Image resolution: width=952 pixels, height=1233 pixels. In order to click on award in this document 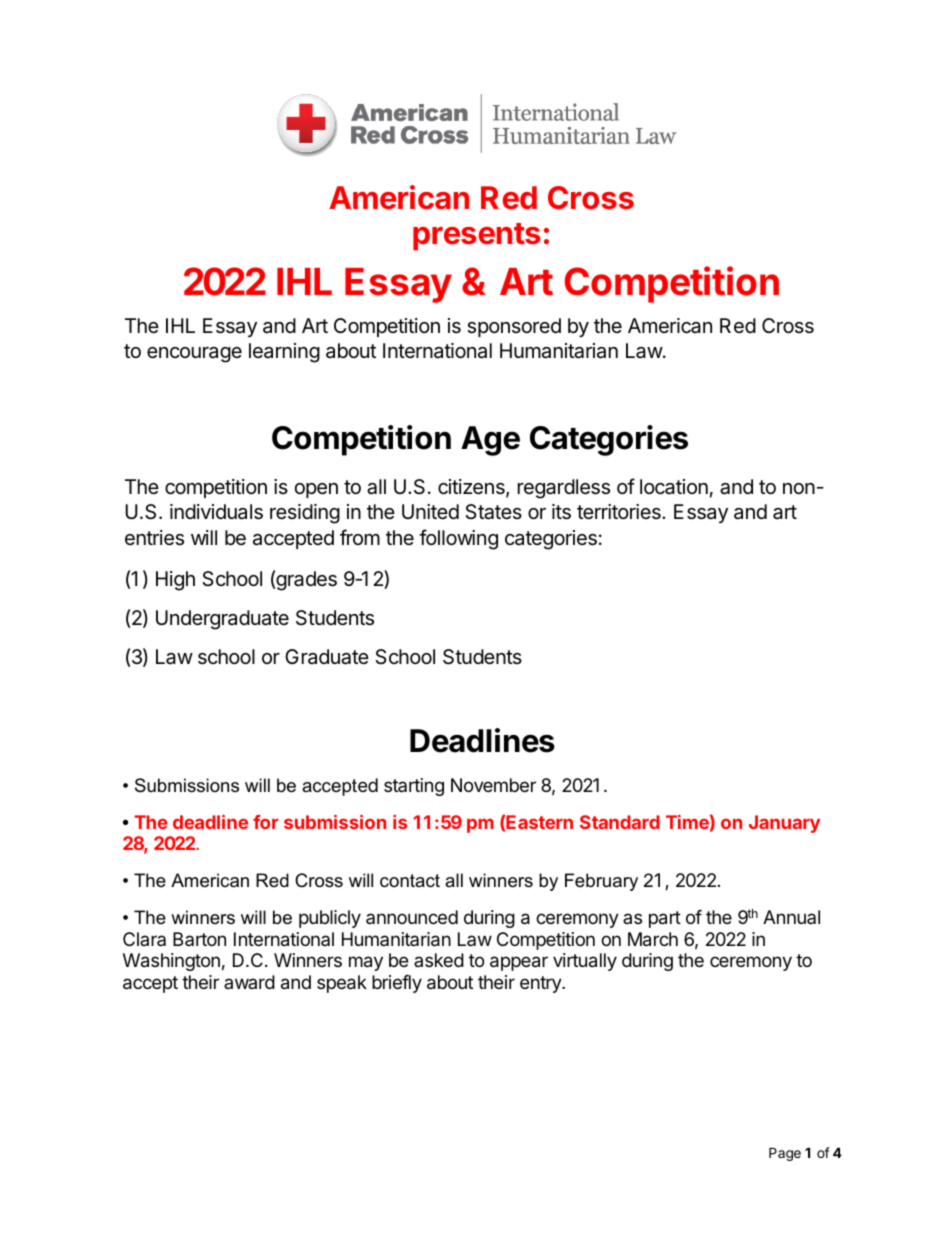, I will do `click(249, 982)`.
